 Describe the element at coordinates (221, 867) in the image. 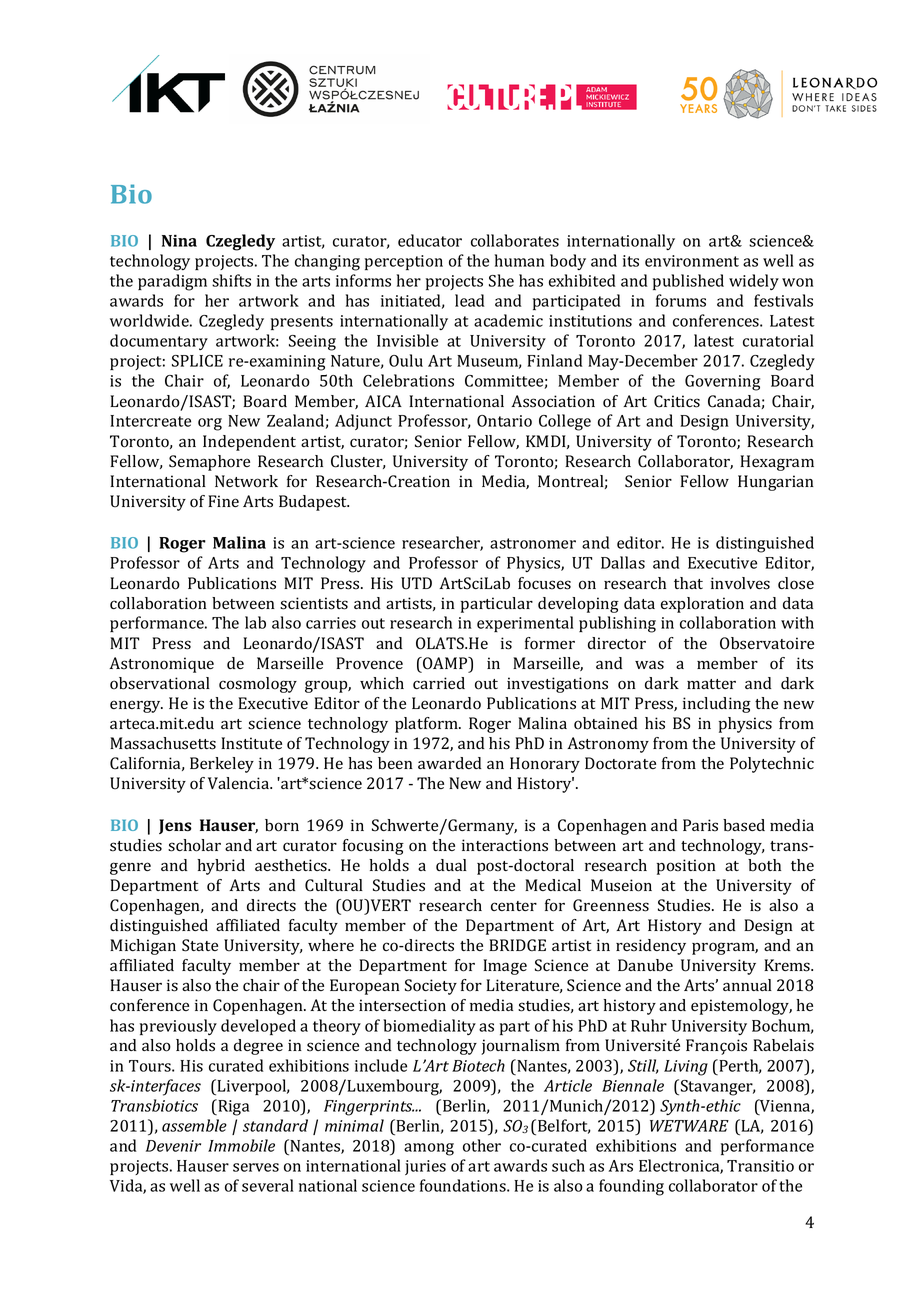

I see `hybrid` at that location.
